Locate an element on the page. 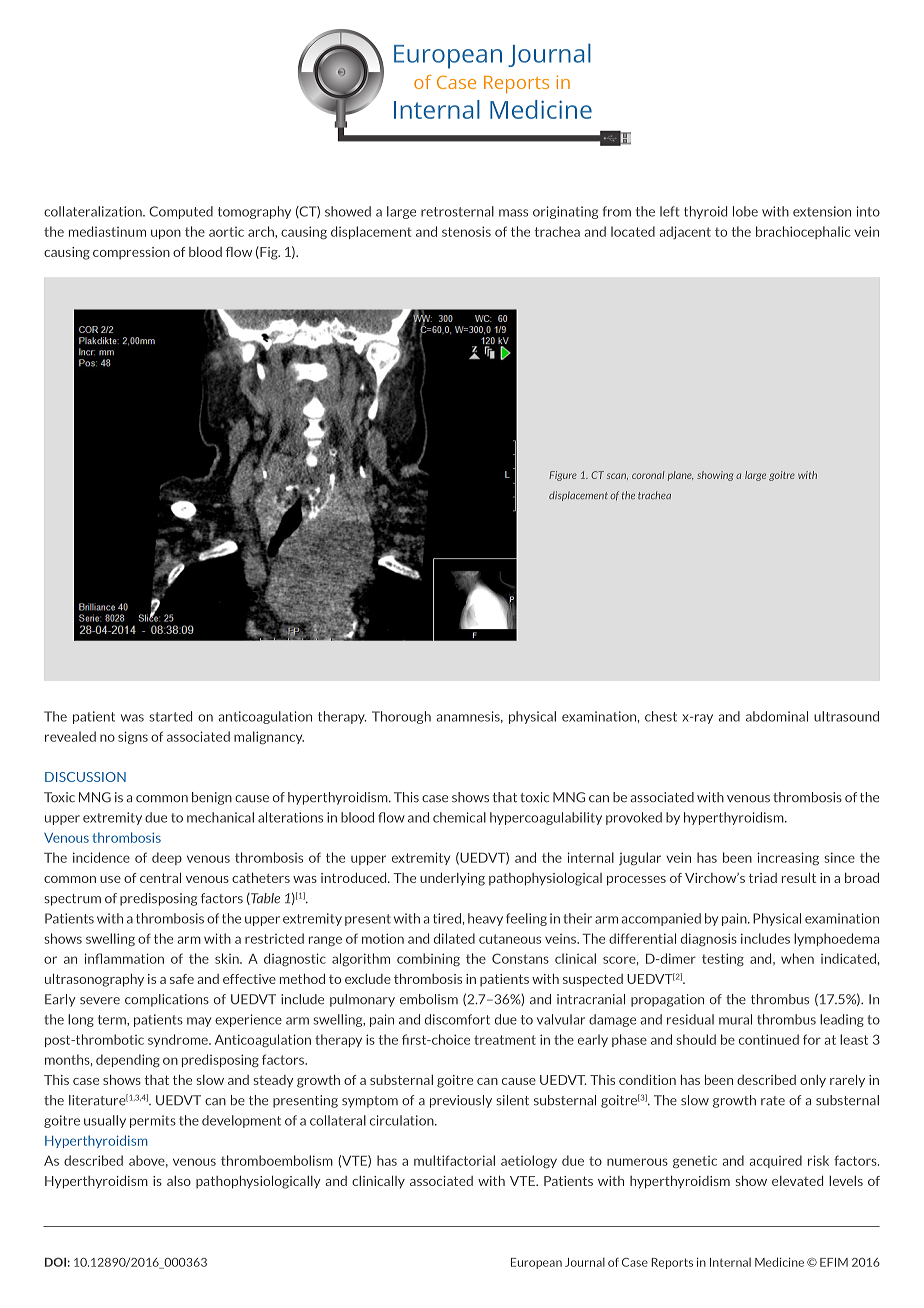  signs is located at coordinates (133, 737).
